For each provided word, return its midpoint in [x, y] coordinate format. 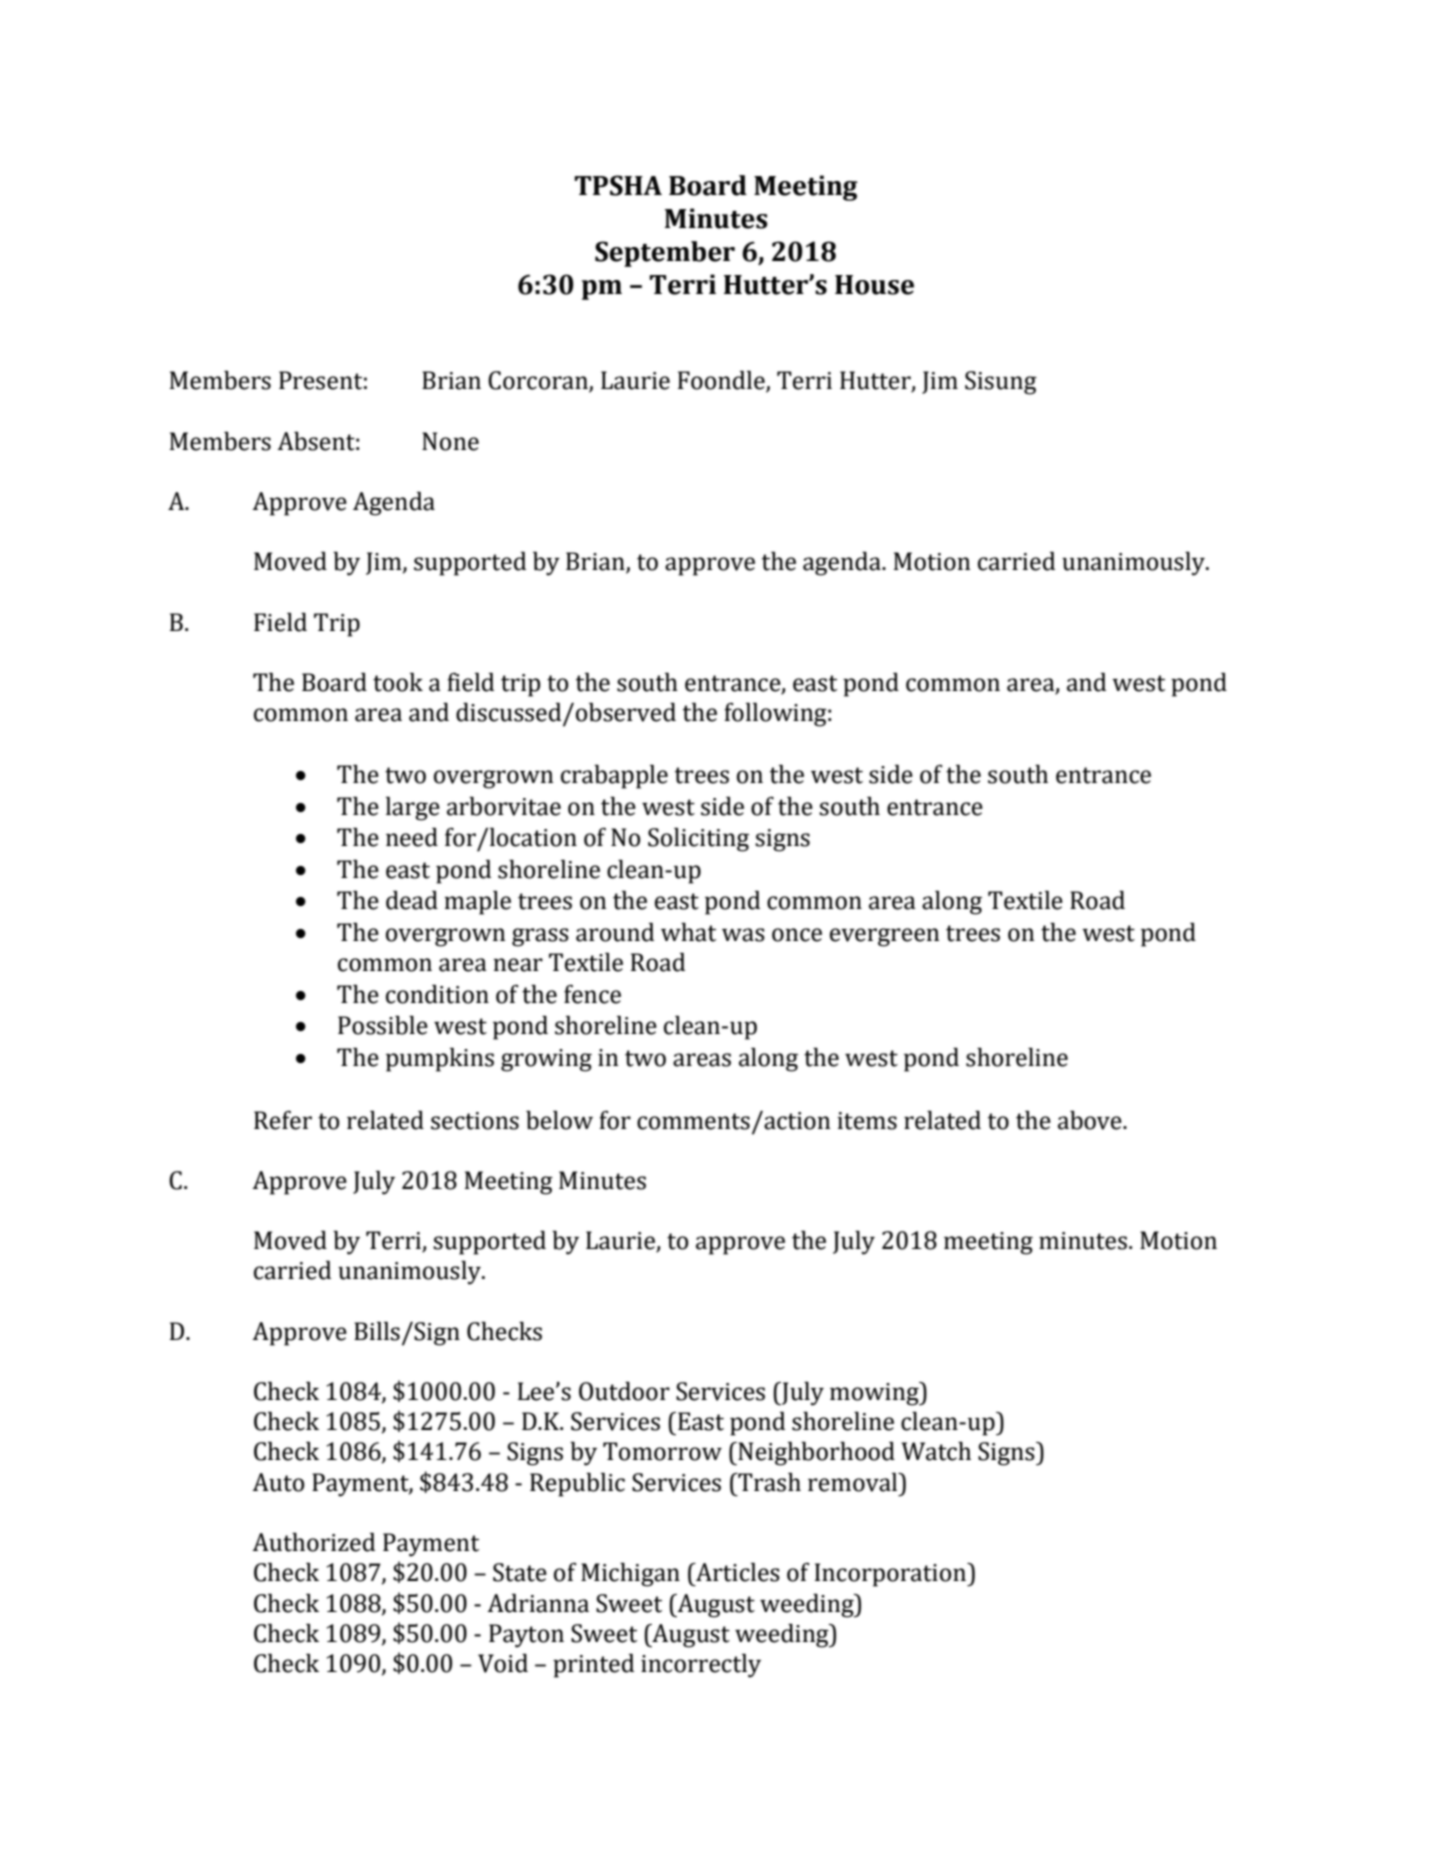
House [874, 285]
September [665, 254]
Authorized [313, 1542]
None [450, 441]
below [559, 1120]
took [398, 682]
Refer [283, 1120]
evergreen [885, 937]
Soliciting [698, 840]
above [1091, 1120]
